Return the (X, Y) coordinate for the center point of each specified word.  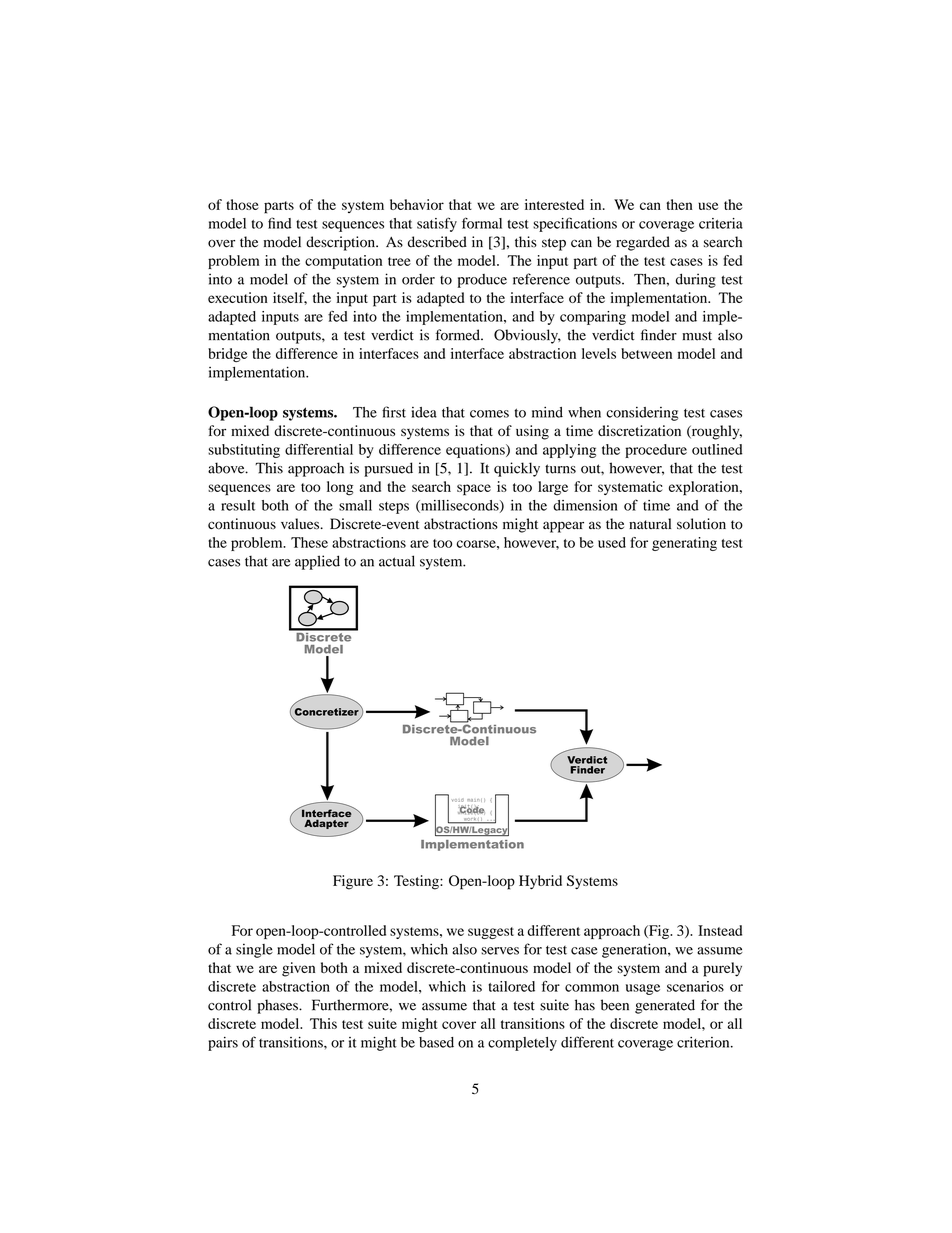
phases (278, 1006)
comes (489, 414)
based (436, 1042)
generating (684, 544)
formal (482, 223)
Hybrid (540, 882)
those (242, 204)
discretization (639, 430)
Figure (353, 882)
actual (397, 561)
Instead (720, 930)
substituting (244, 451)
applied (317, 562)
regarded (643, 243)
